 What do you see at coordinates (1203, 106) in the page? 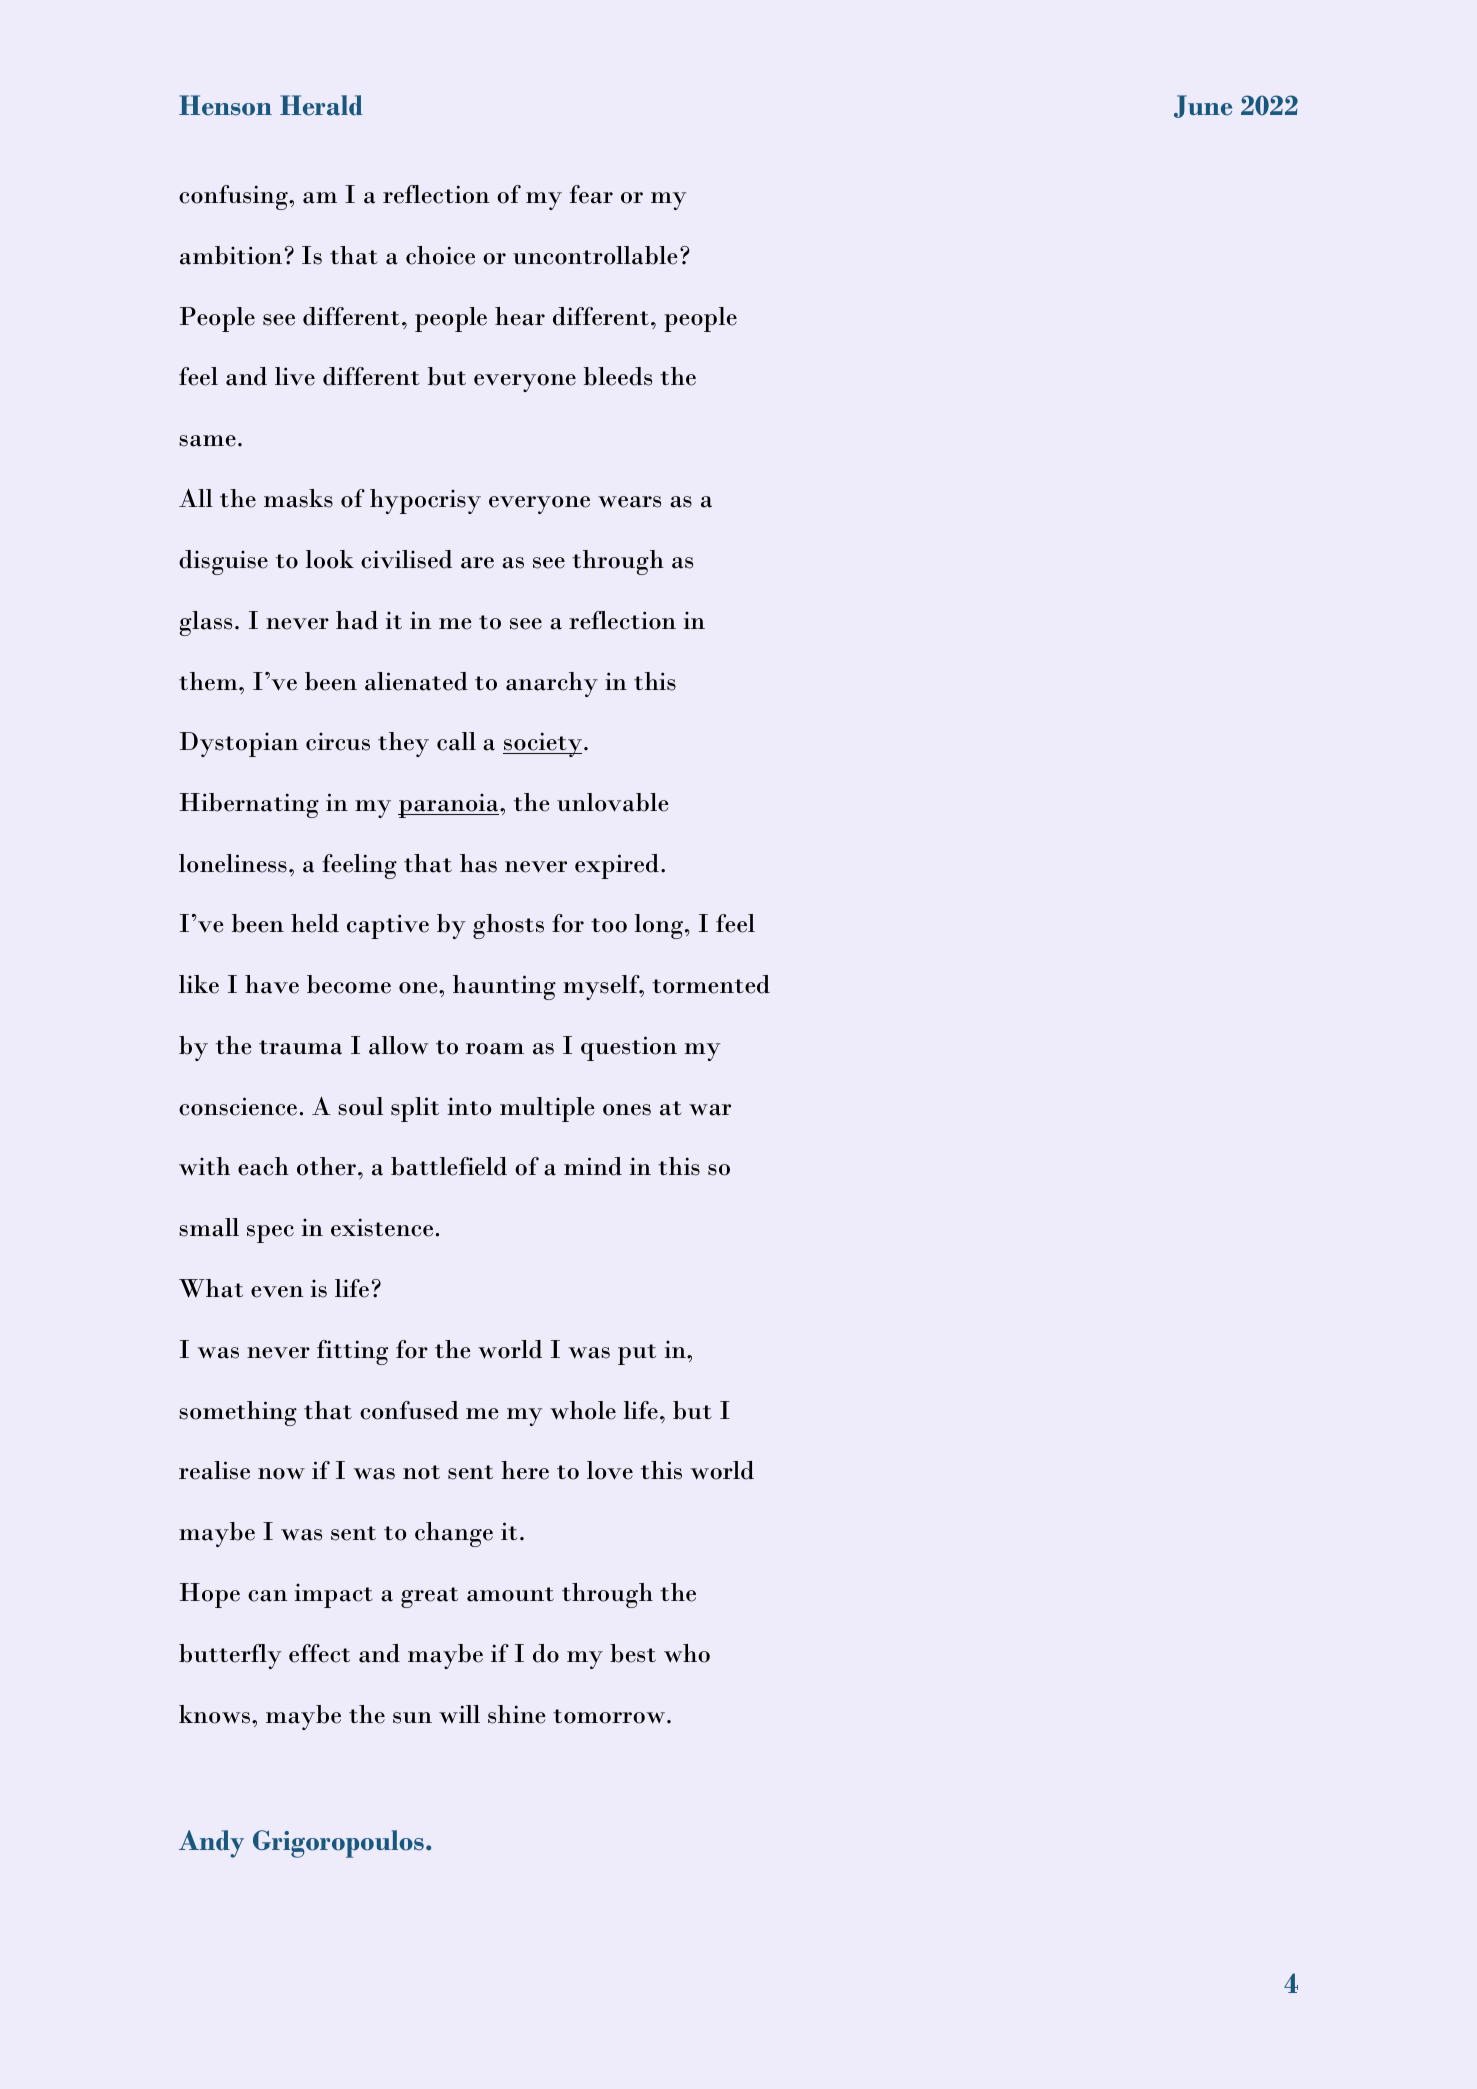
I see `June` at bounding box center [1203, 106].
